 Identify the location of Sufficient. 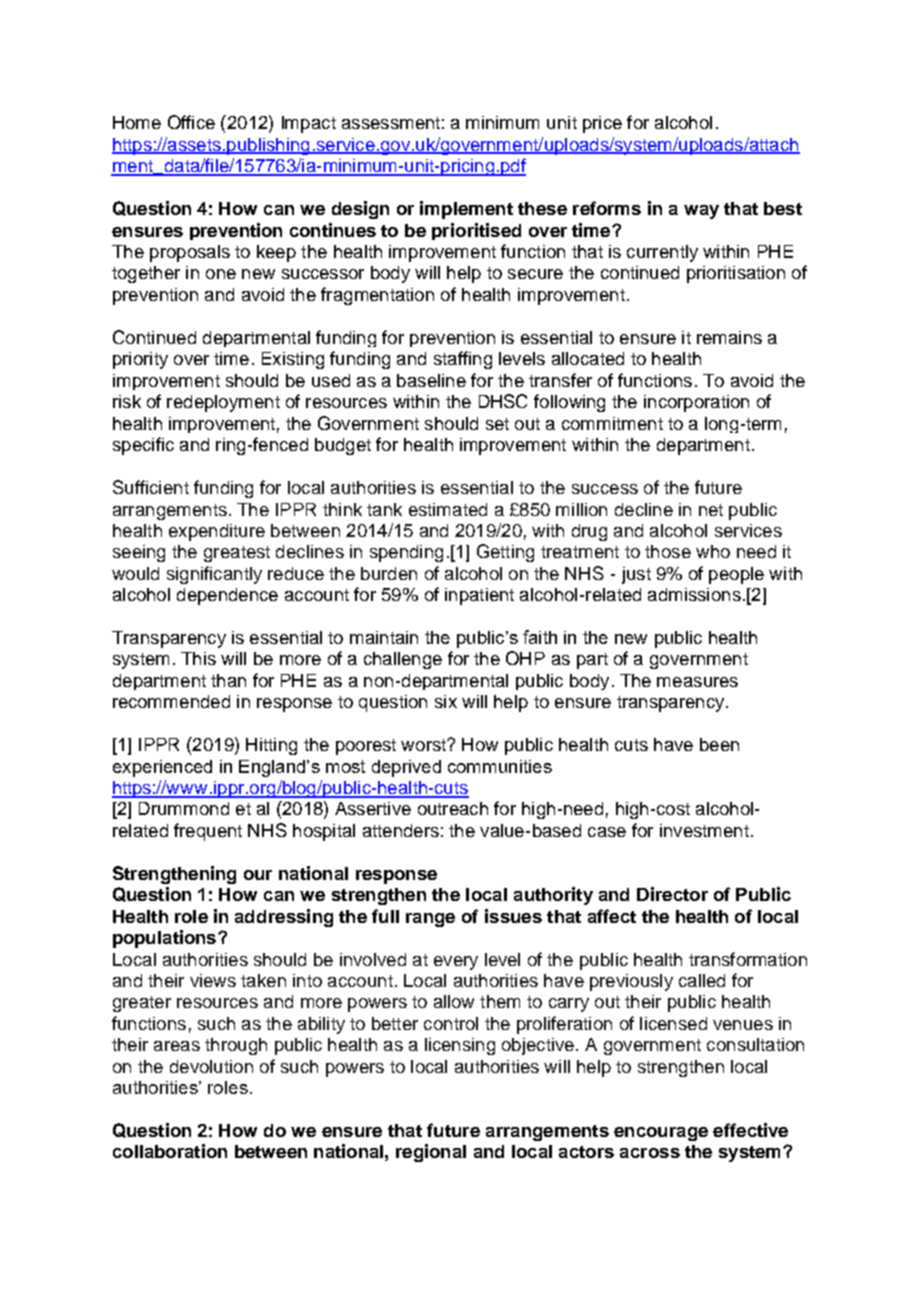
(151, 487).
